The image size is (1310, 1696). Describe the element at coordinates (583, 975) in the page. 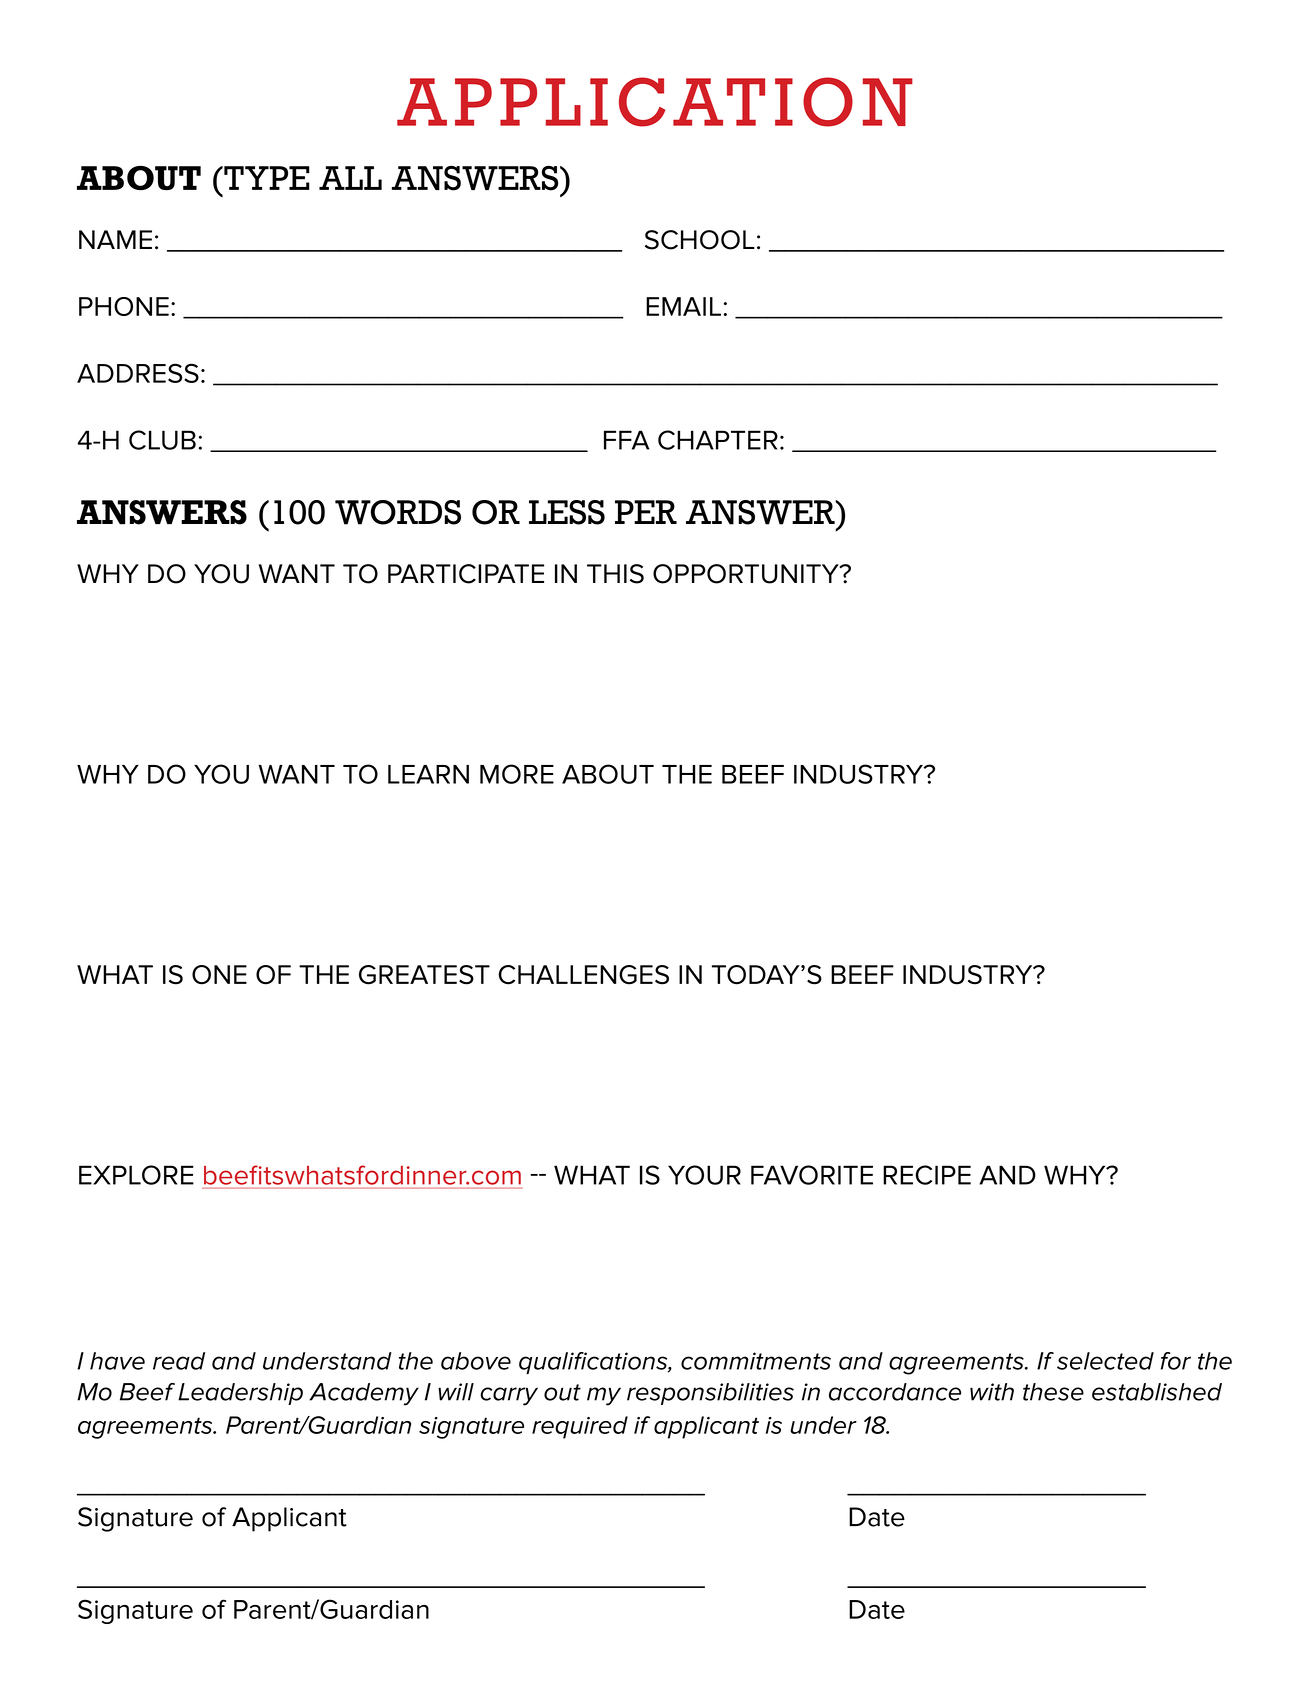

I see `CHALLENGES` at that location.
